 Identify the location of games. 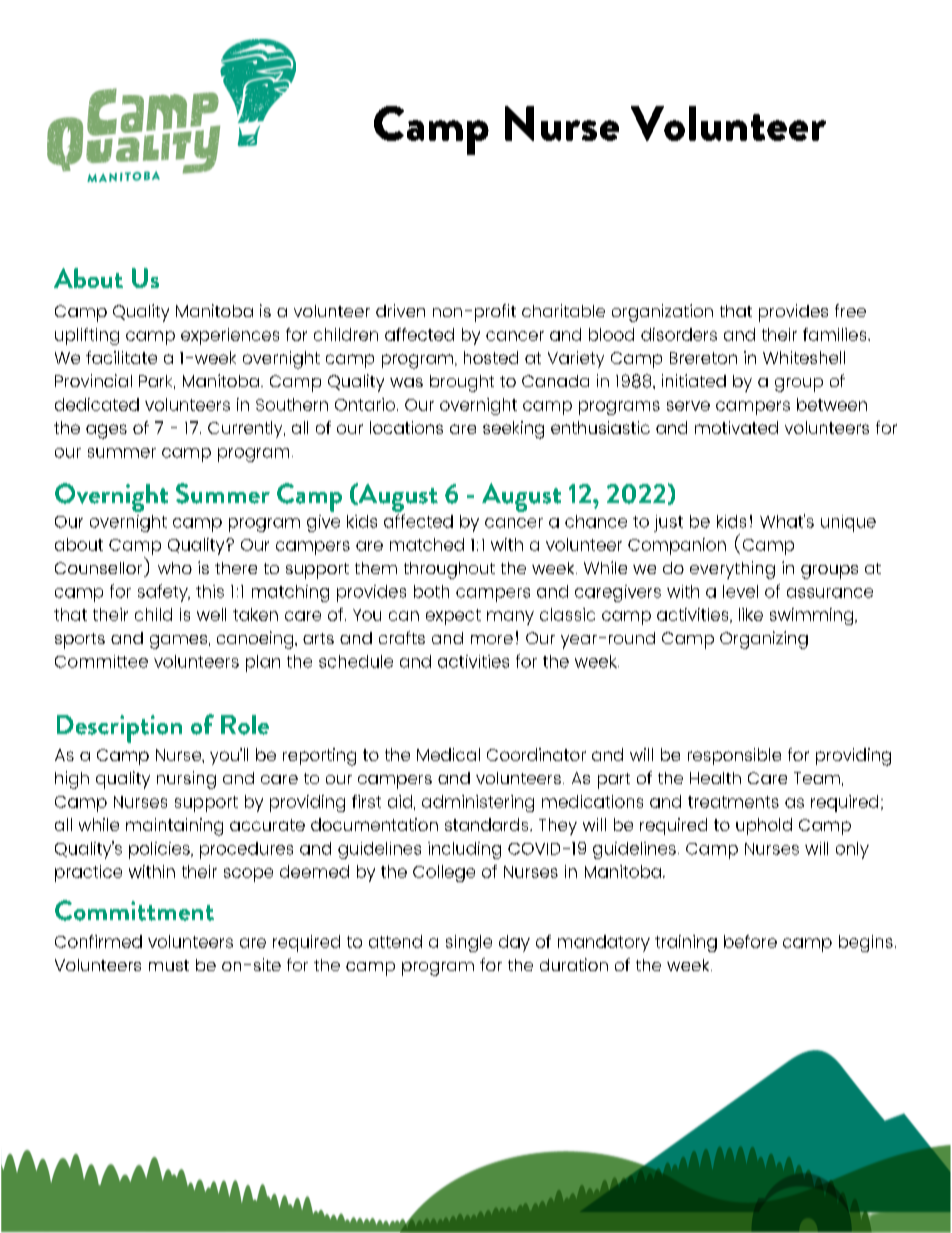
(178, 642).
